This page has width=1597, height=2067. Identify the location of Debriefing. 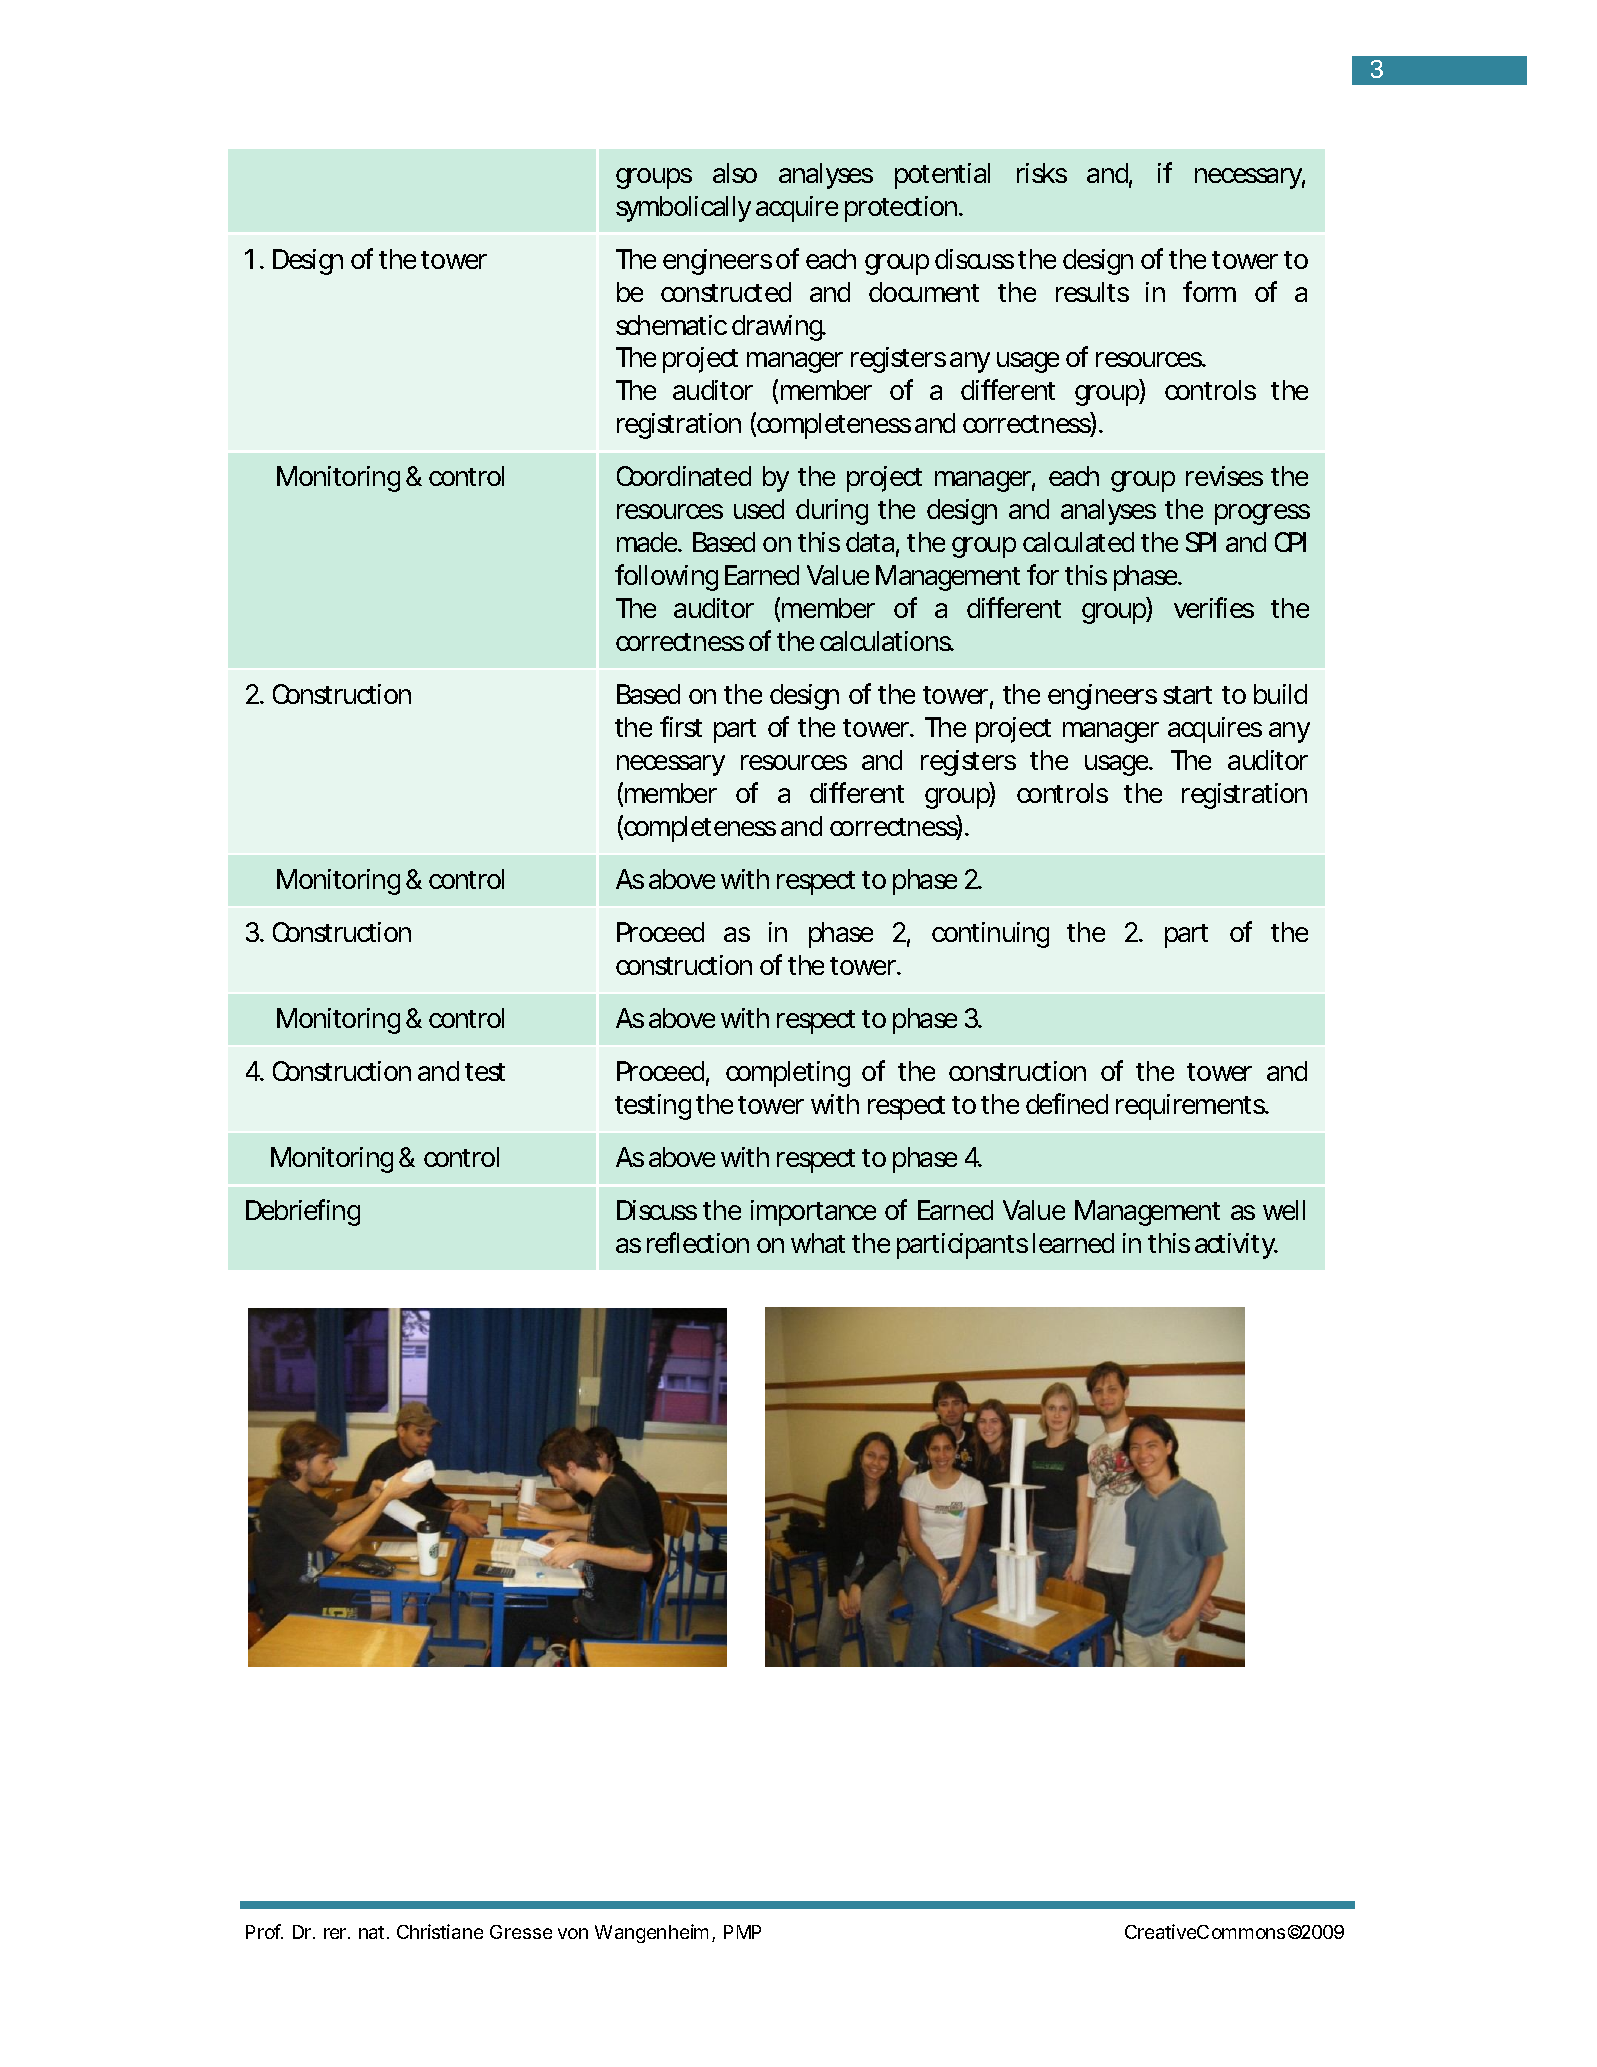
(303, 1212).
